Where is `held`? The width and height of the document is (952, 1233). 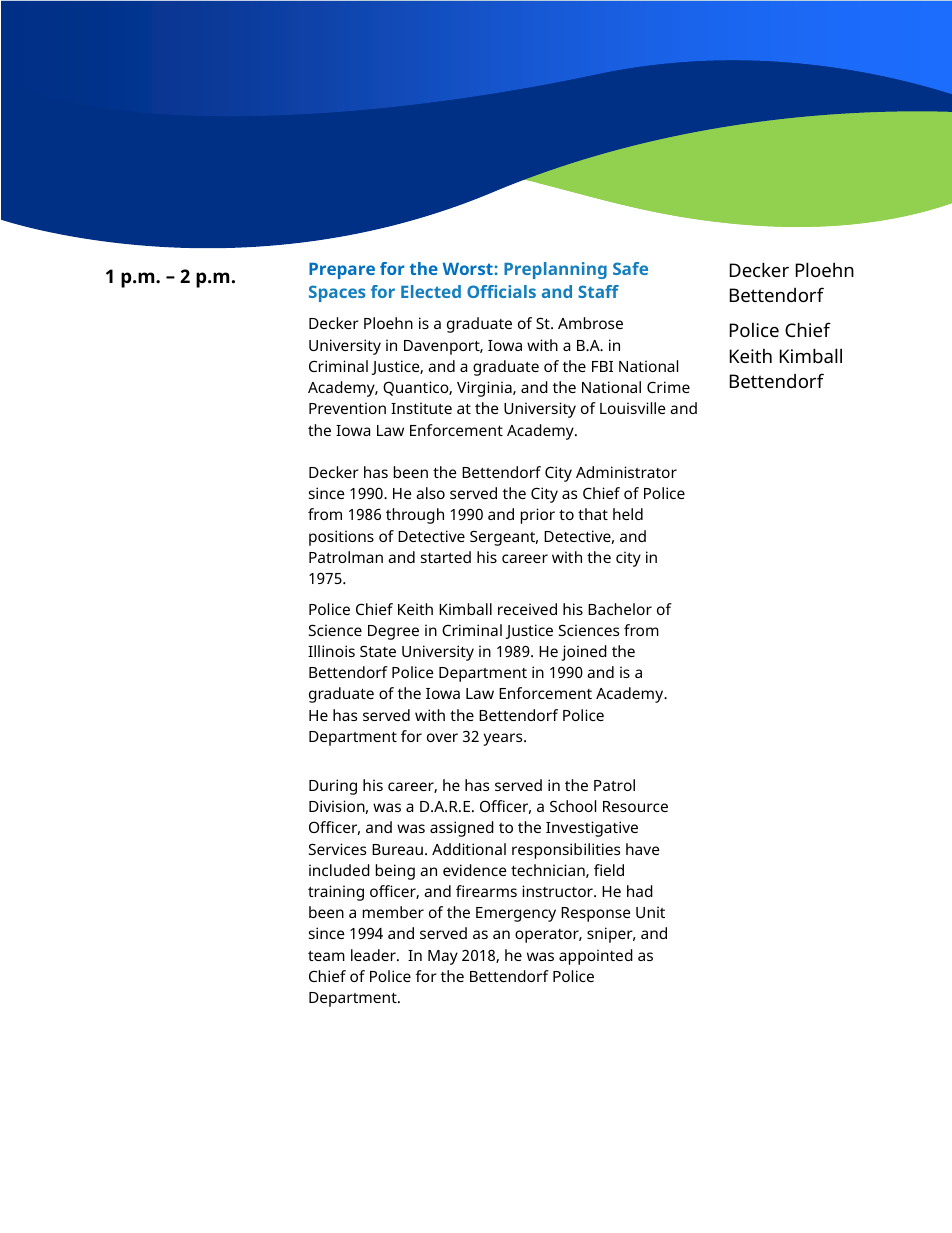
held is located at coordinates (628, 514).
